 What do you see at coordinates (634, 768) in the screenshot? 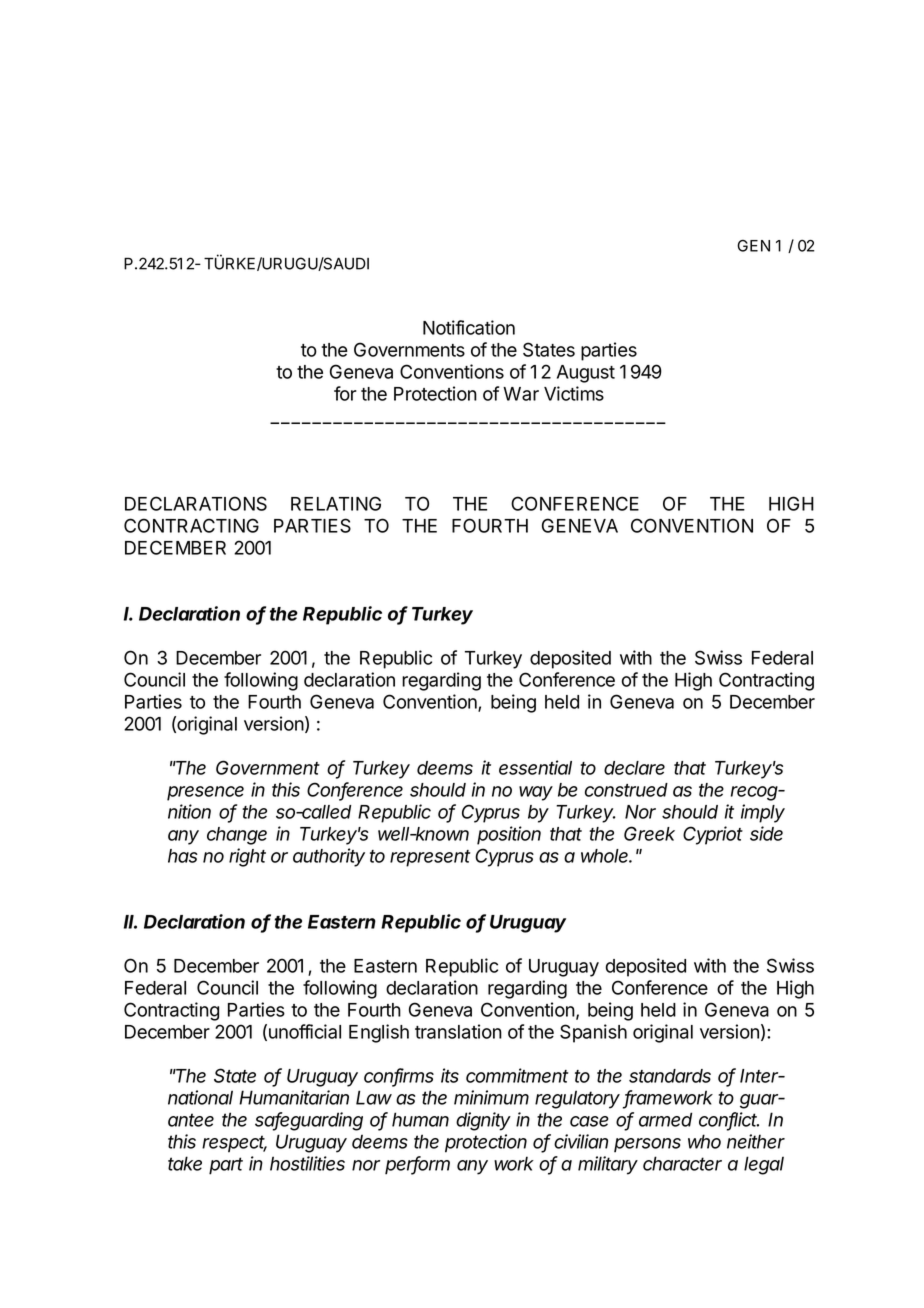
I see `declare` at bounding box center [634, 768].
